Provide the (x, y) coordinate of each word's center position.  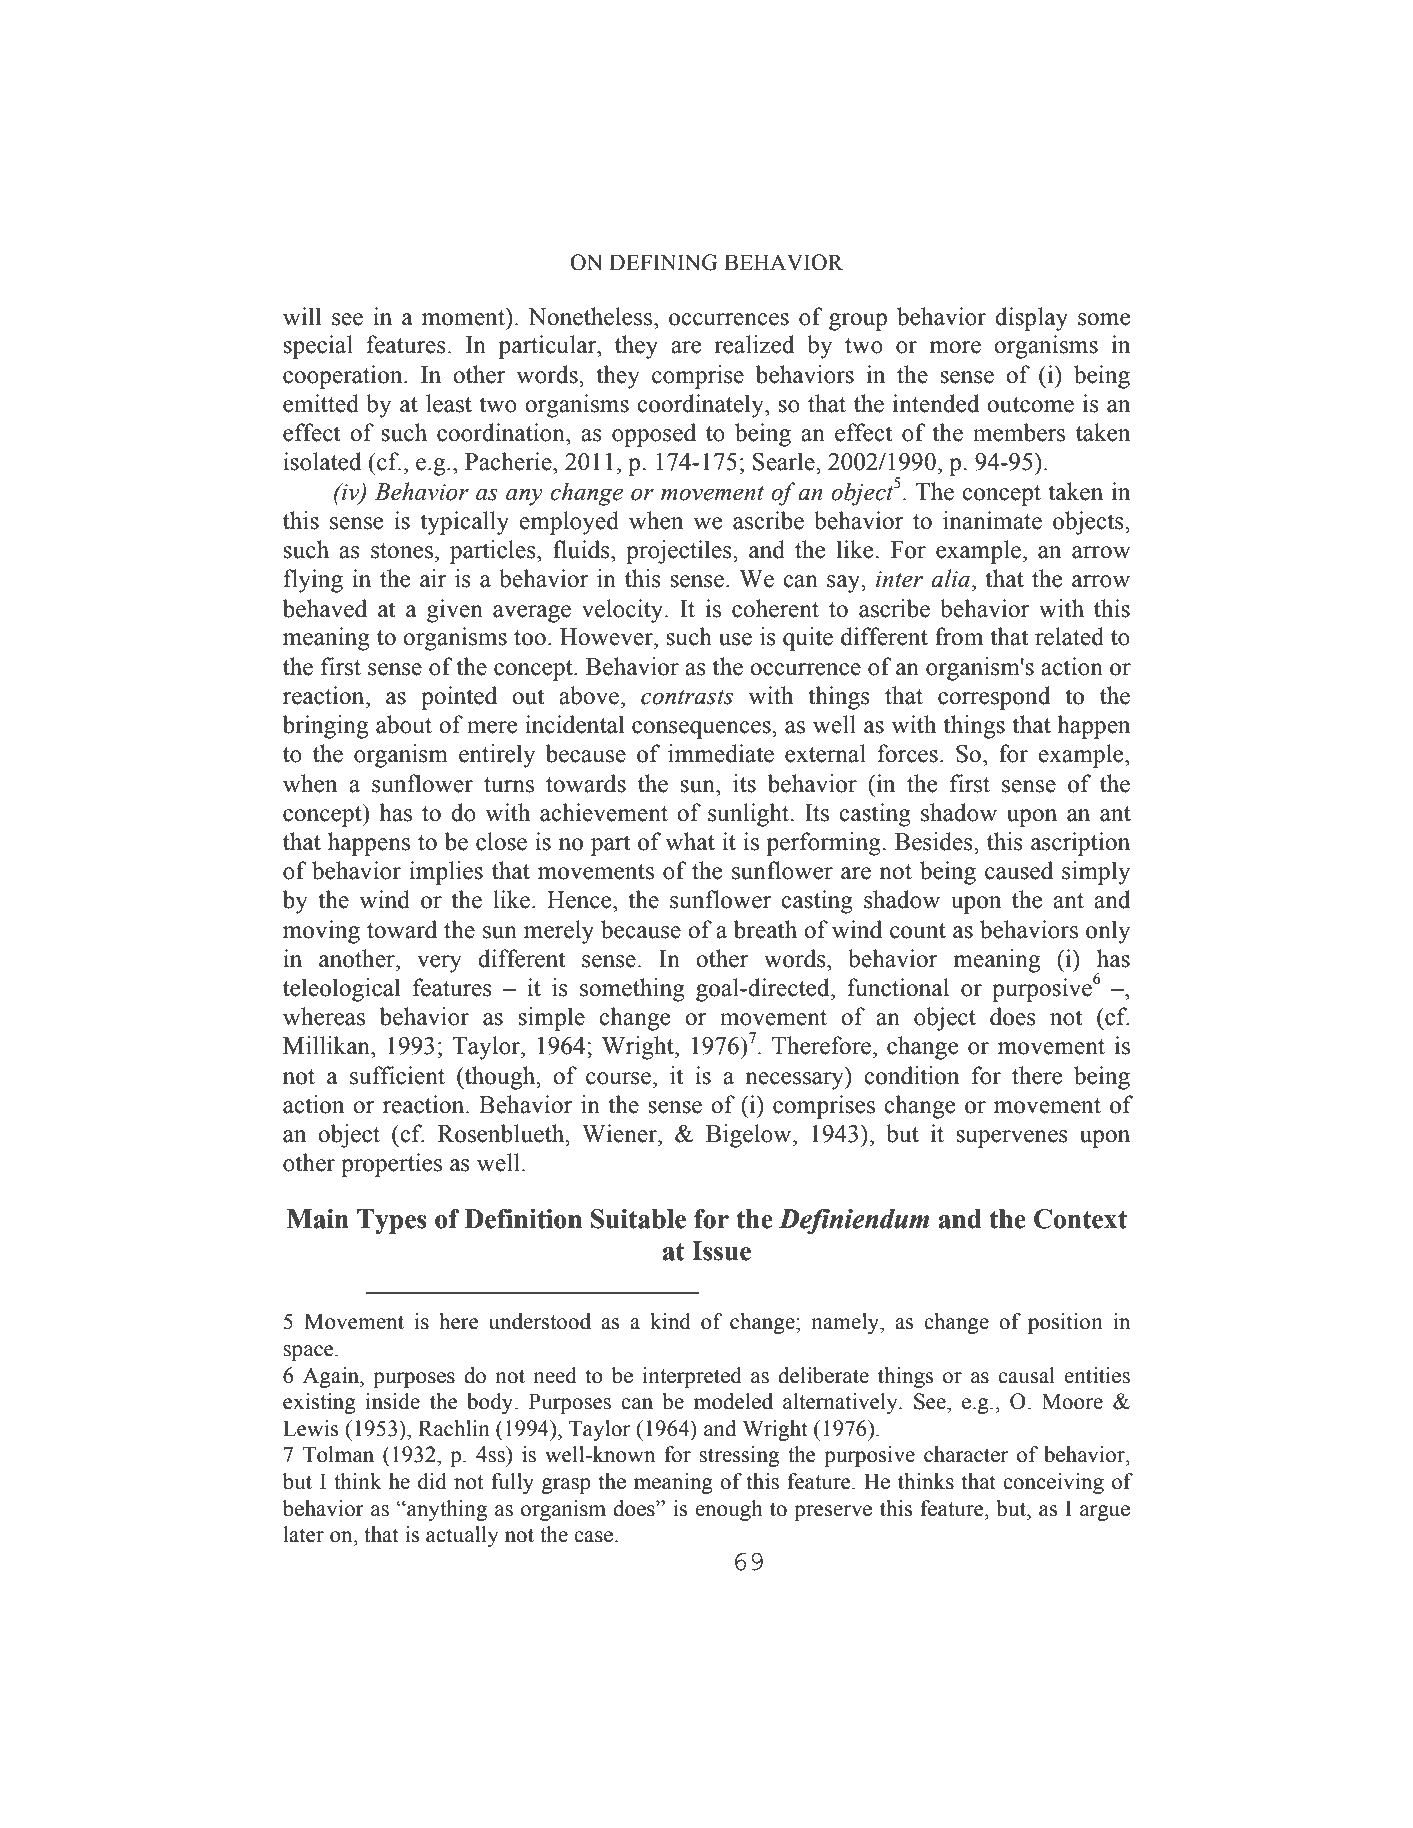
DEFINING (663, 262)
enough (729, 1510)
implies (446, 873)
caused (1019, 870)
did (432, 1481)
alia (950, 578)
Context (1080, 1219)
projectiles (680, 552)
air (433, 578)
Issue (721, 1251)
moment (464, 317)
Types (392, 1221)
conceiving (1053, 1483)
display (1031, 319)
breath (765, 929)
